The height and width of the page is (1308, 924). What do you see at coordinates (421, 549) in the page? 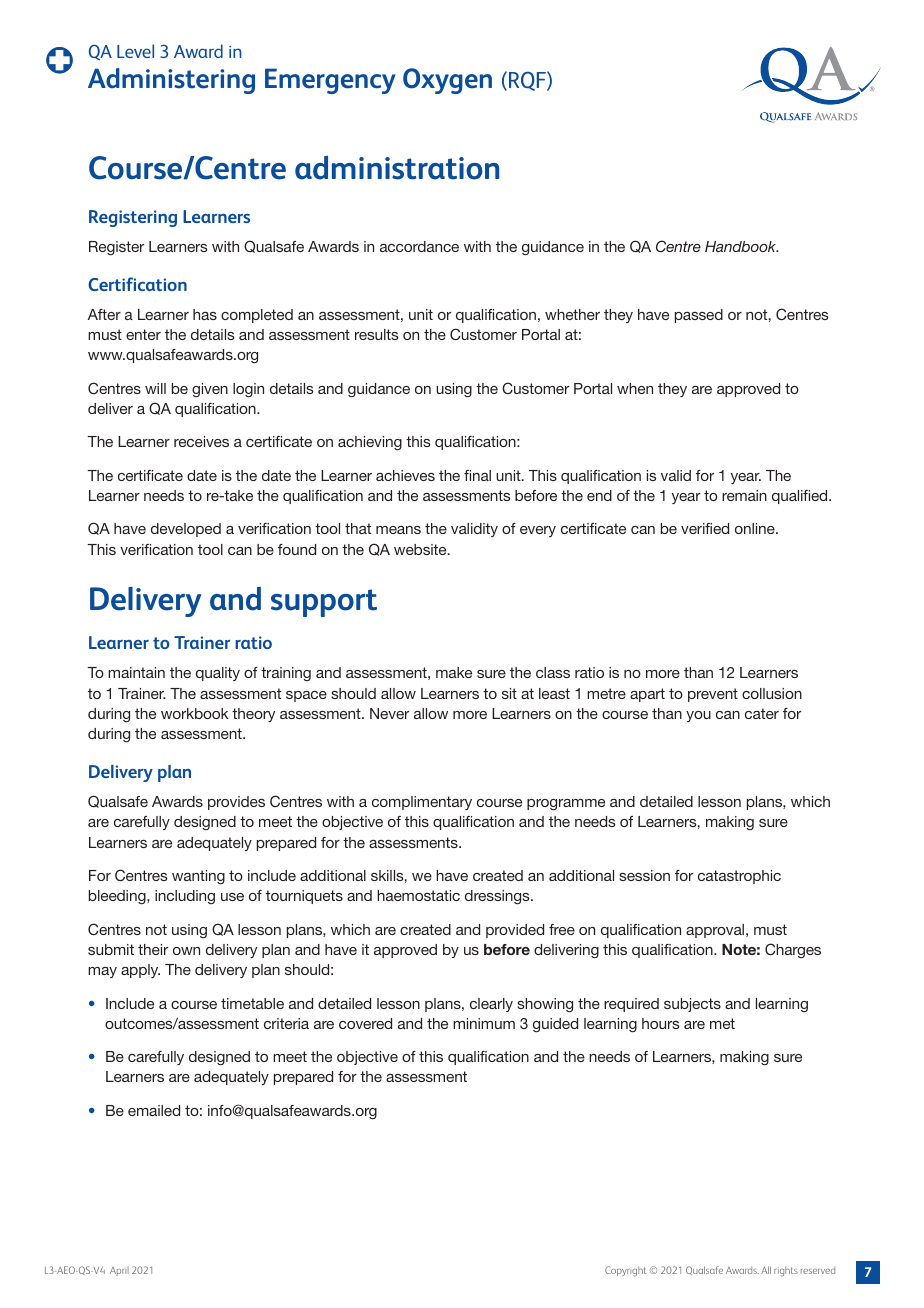
I see `website` at bounding box center [421, 549].
